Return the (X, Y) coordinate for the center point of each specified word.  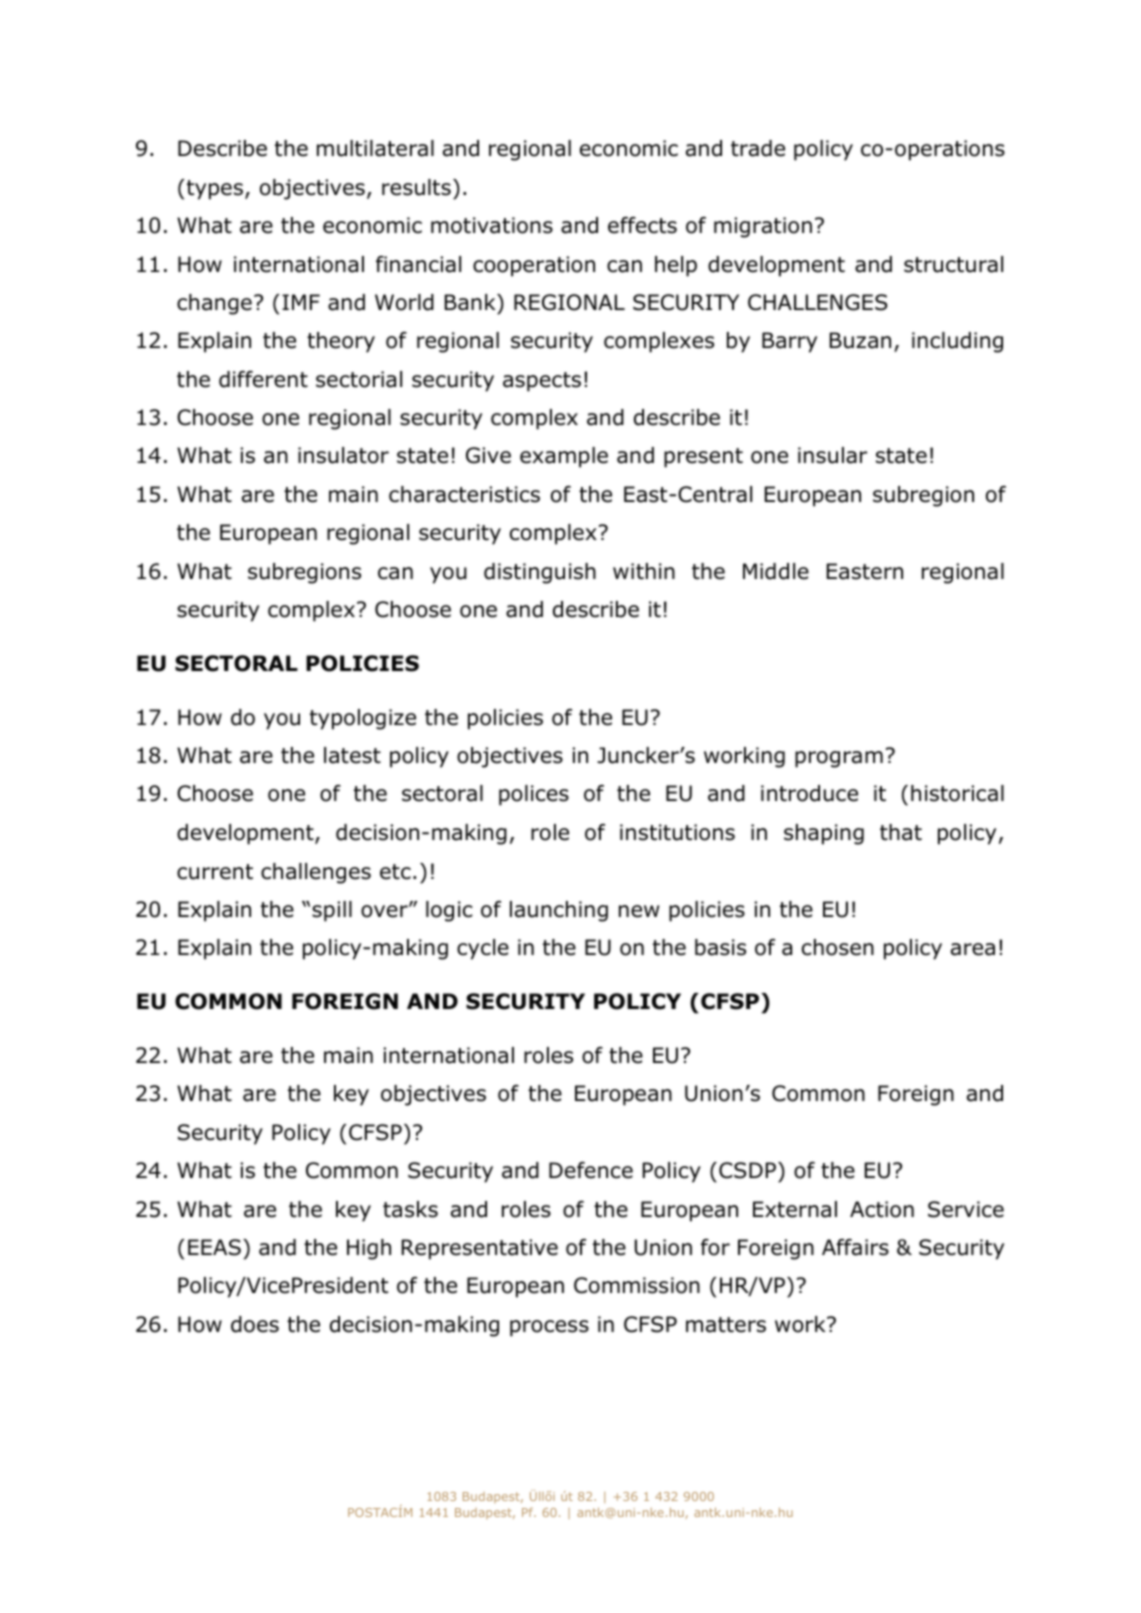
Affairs (855, 1247)
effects (642, 225)
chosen (838, 947)
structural (953, 264)
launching (559, 911)
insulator (343, 455)
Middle (776, 571)
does (255, 1324)
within (644, 571)
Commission (637, 1285)
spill (332, 911)
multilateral (375, 148)
